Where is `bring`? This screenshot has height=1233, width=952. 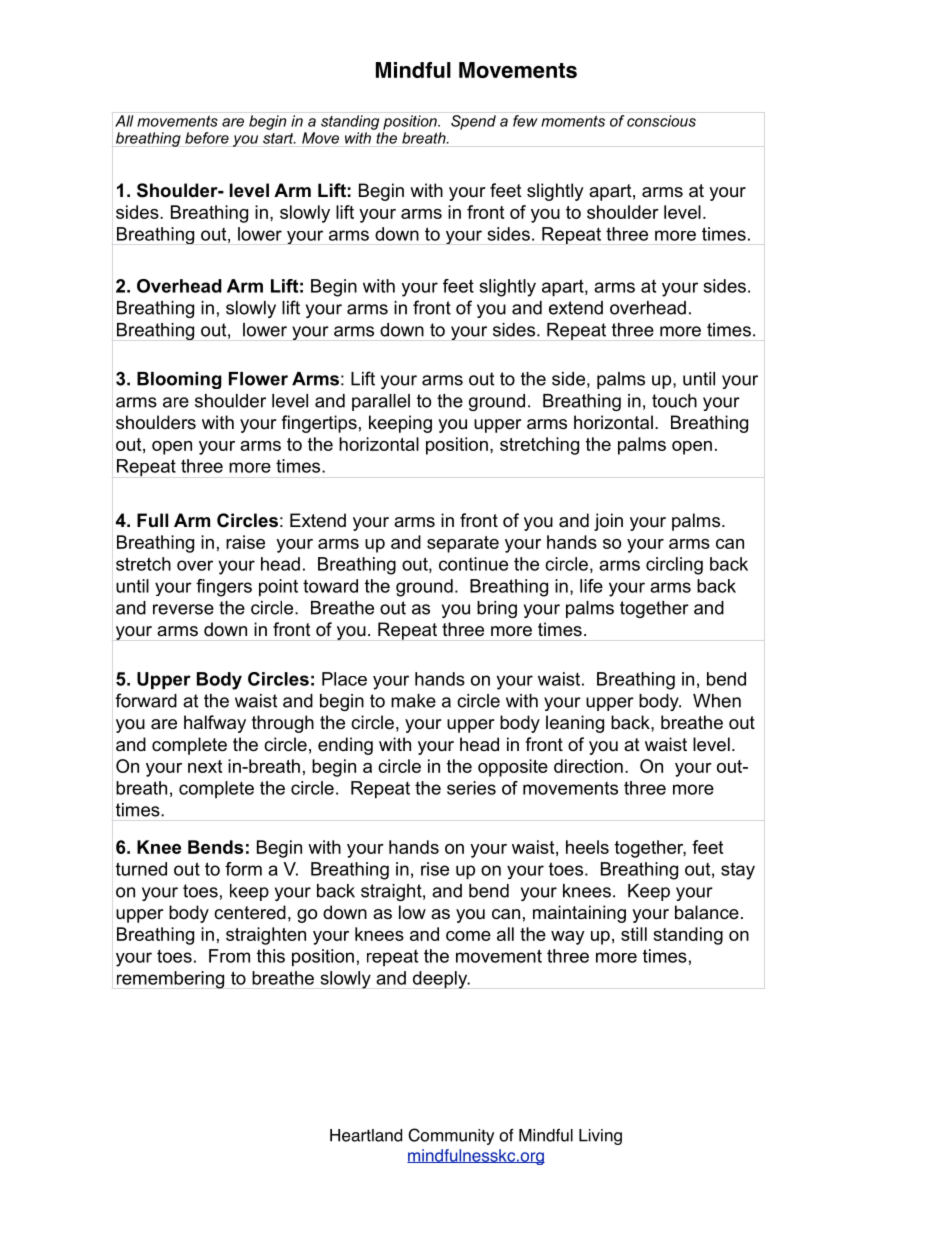
bring is located at coordinates (497, 609).
